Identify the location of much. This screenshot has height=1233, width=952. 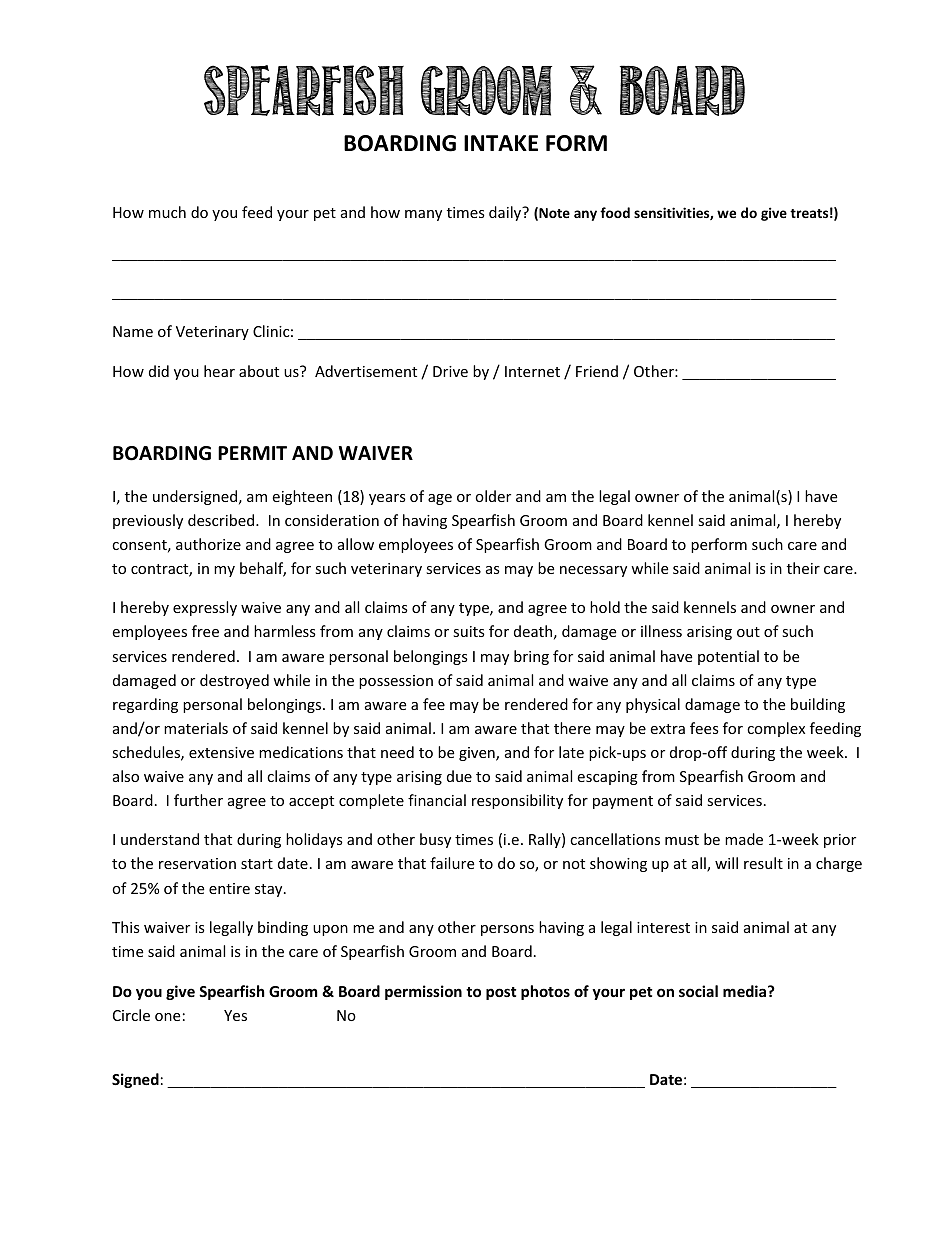
(167, 212).
